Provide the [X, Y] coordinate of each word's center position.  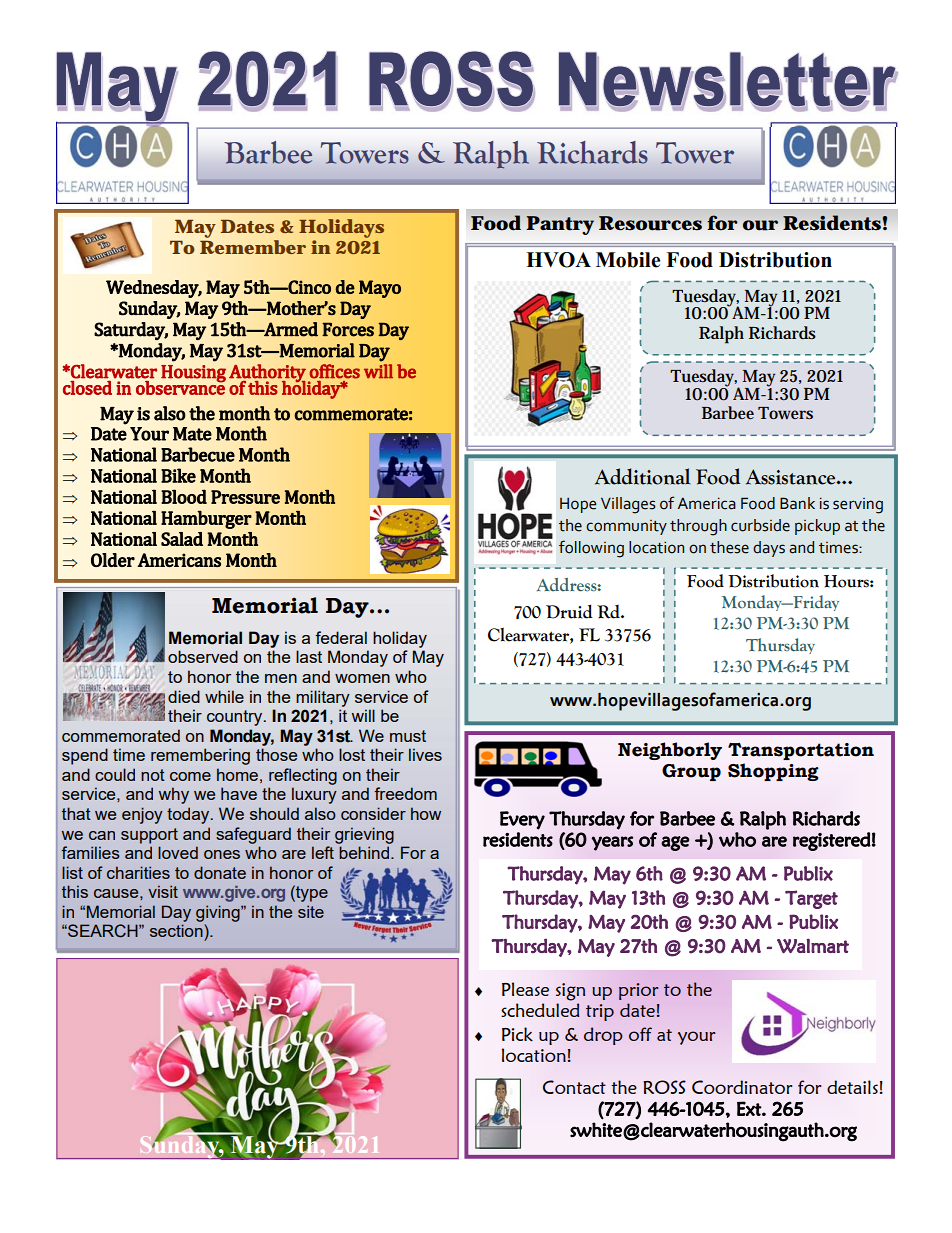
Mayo [380, 289]
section [177, 930]
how [426, 813]
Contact [574, 1087]
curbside [760, 525]
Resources [650, 223]
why [174, 795]
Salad [182, 539]
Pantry [560, 225]
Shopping [773, 772]
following [591, 549]
